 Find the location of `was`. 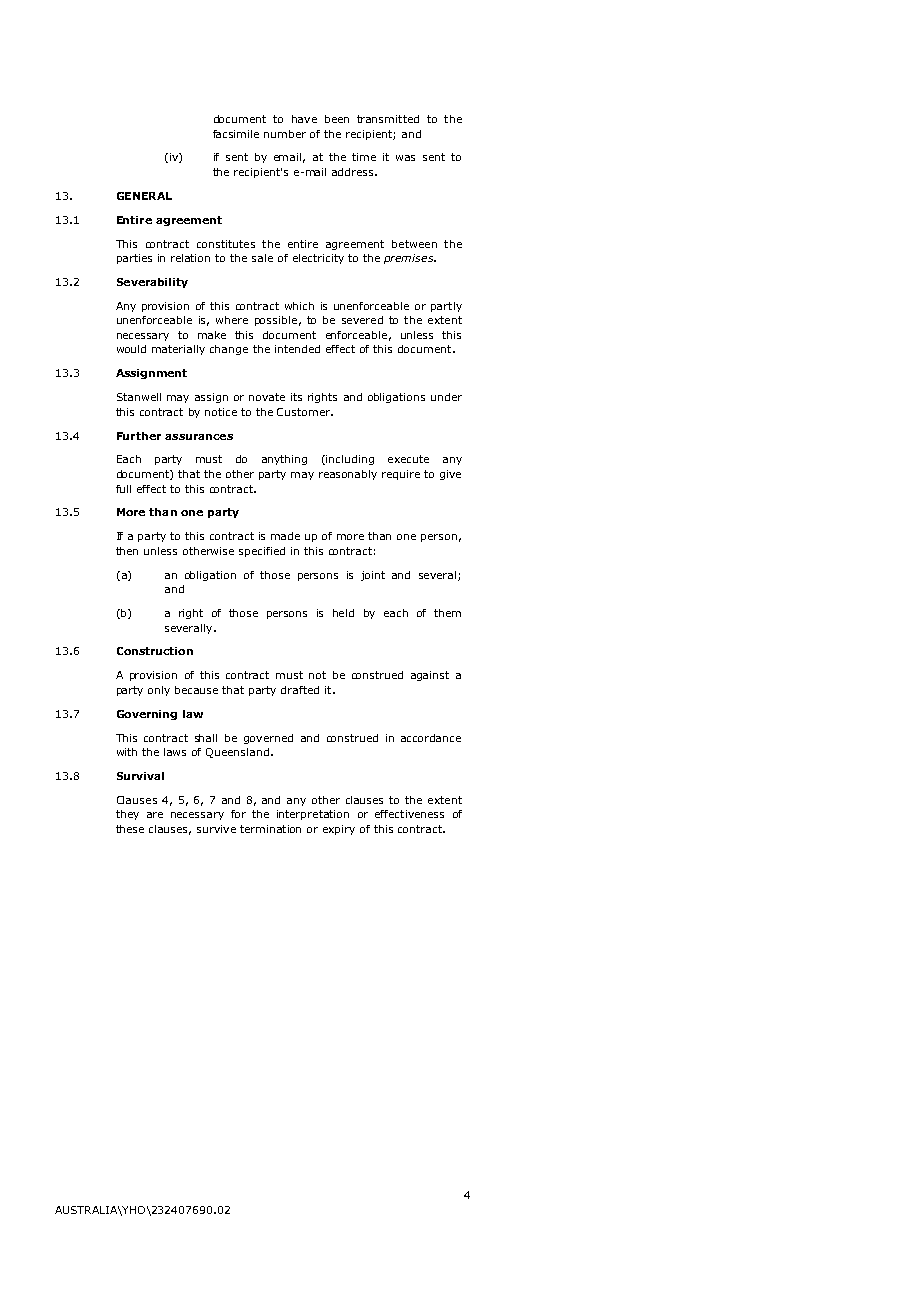

was is located at coordinates (405, 158).
